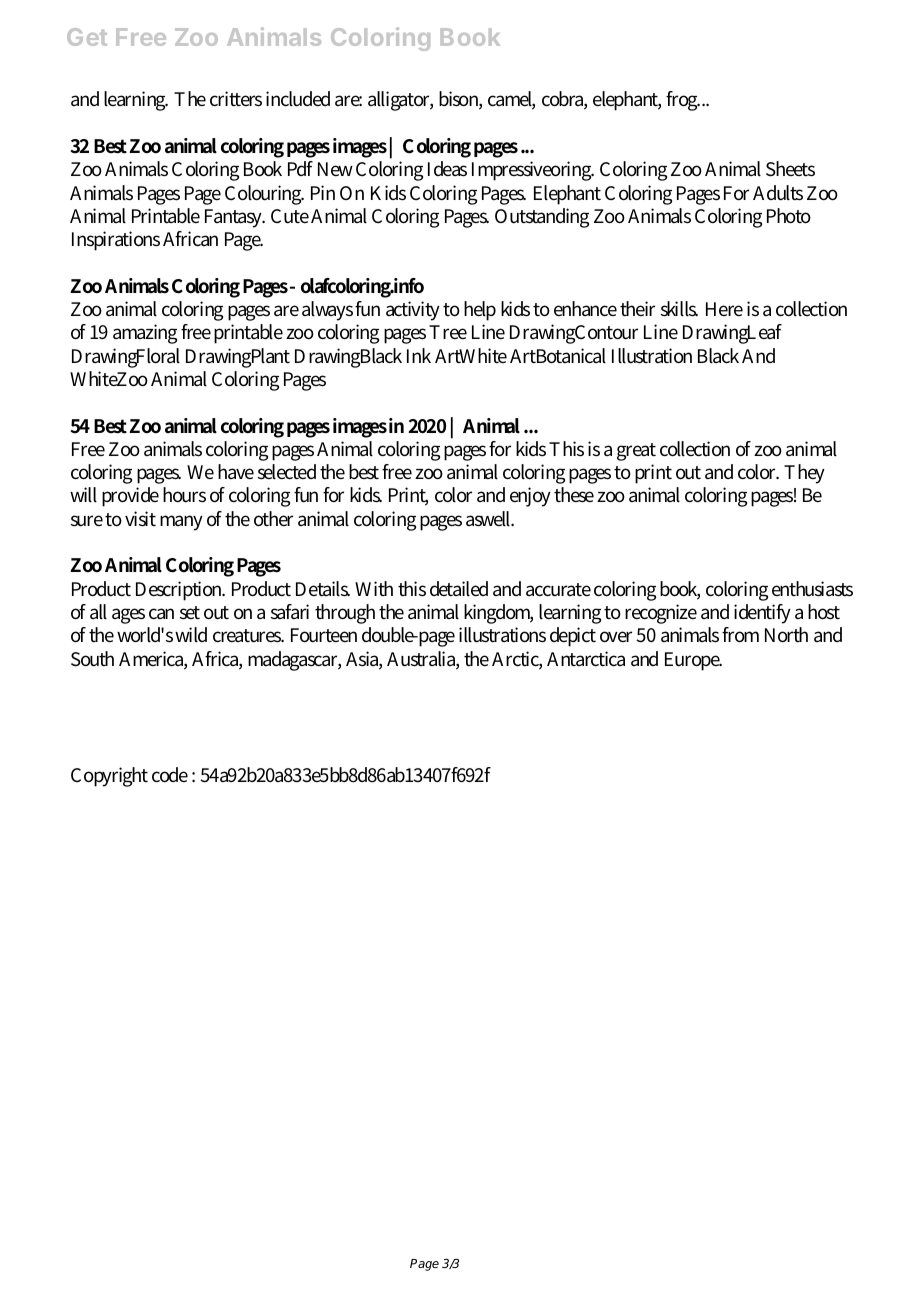 This document has height=1308, width=924. Describe the element at coordinates (693, 661) in the document. I see `Europe` at that location.
